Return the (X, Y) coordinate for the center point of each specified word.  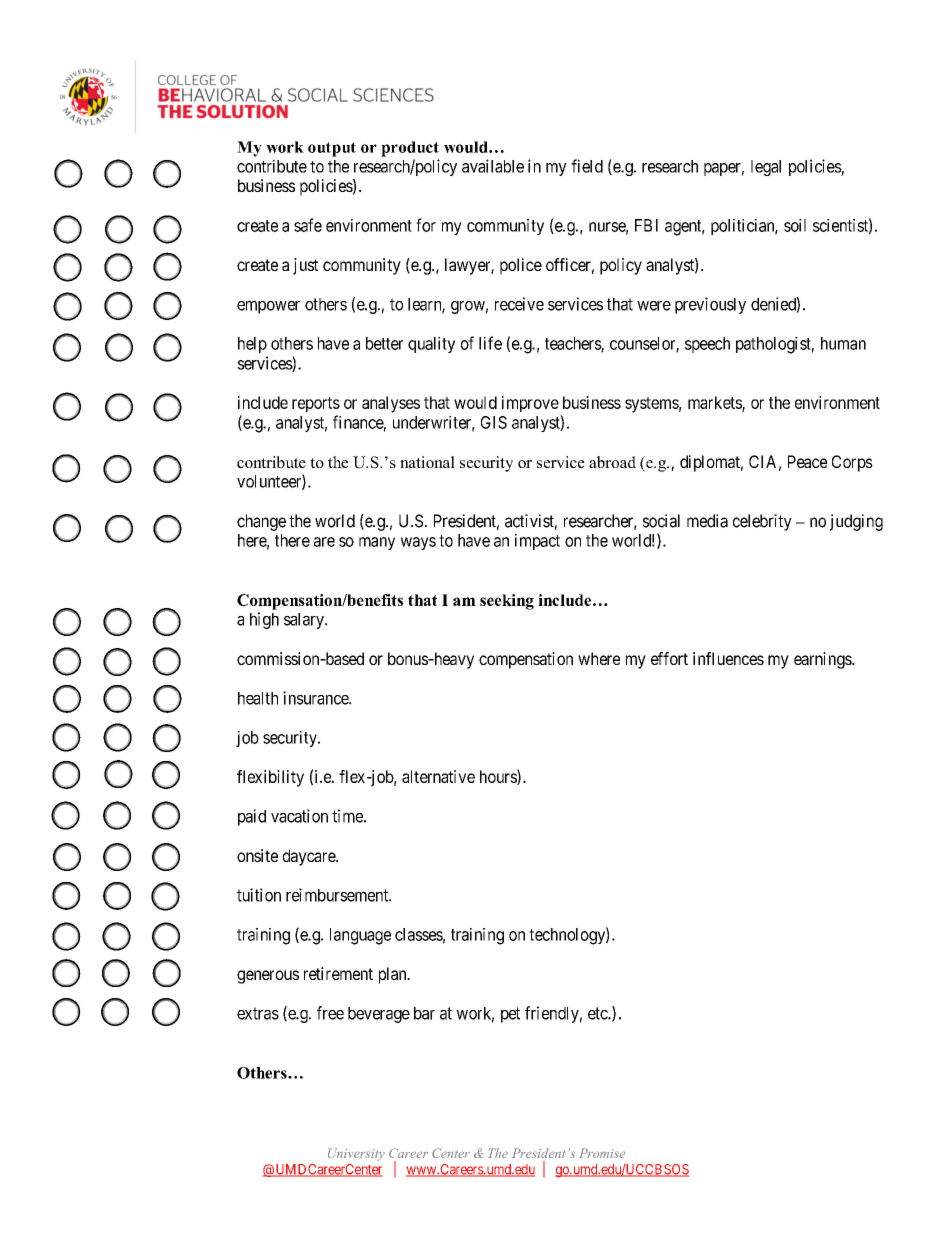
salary (305, 621)
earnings (823, 660)
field (587, 166)
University (356, 1154)
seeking (507, 602)
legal (766, 168)
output (332, 149)
